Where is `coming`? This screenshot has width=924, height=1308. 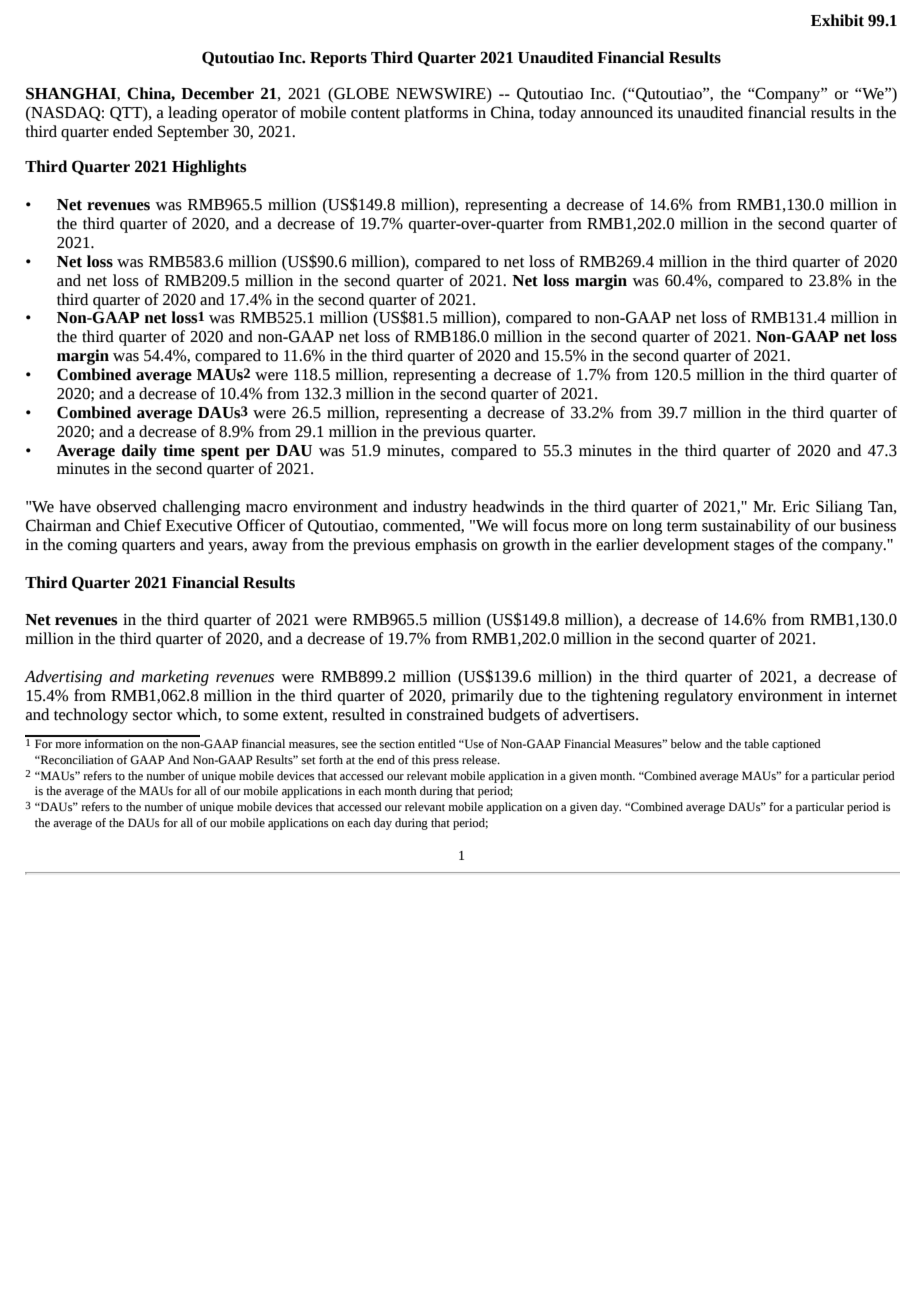
coming is located at coordinates (92, 546).
